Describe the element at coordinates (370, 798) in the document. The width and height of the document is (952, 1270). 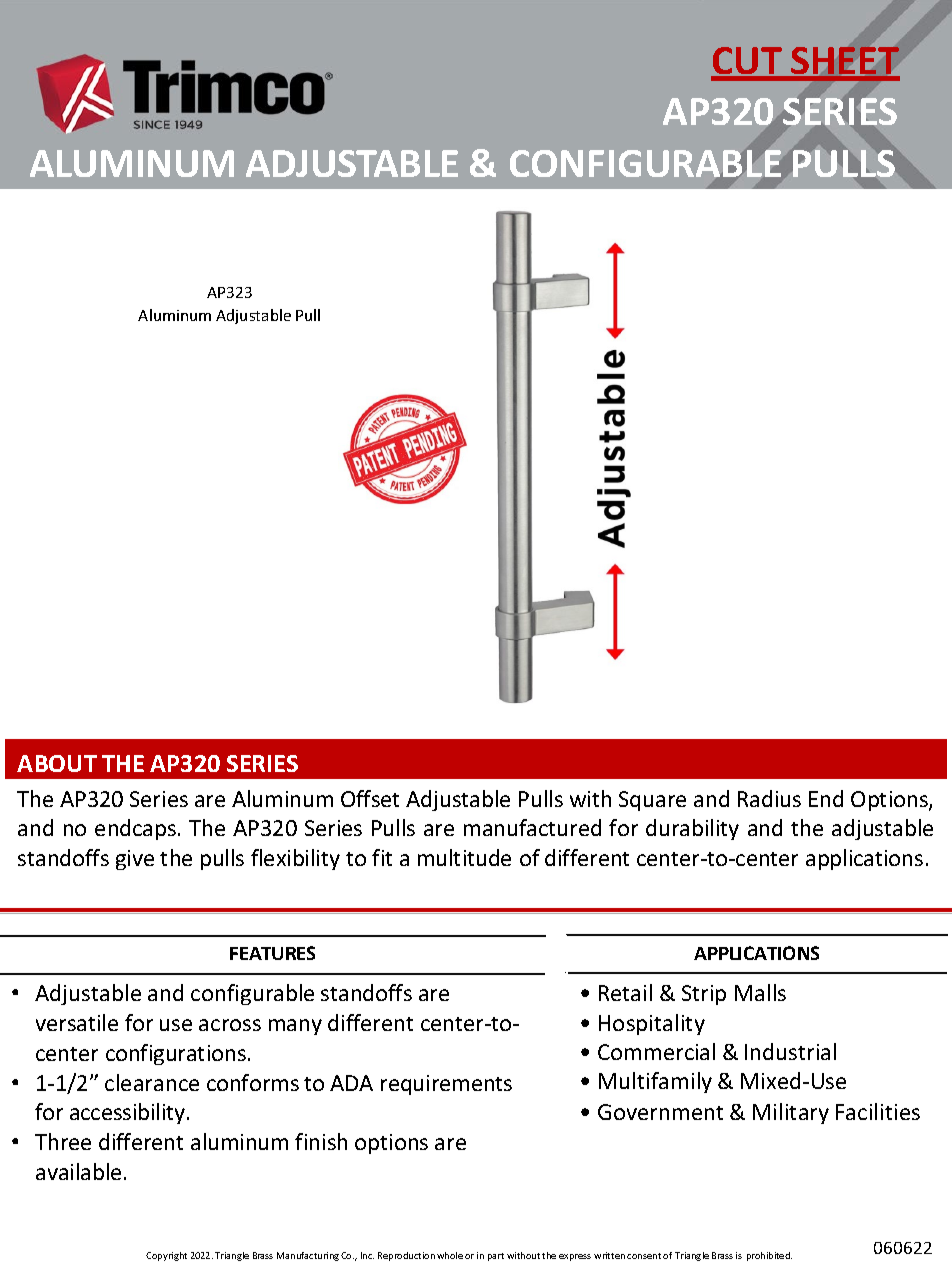
I see `Offset` at that location.
